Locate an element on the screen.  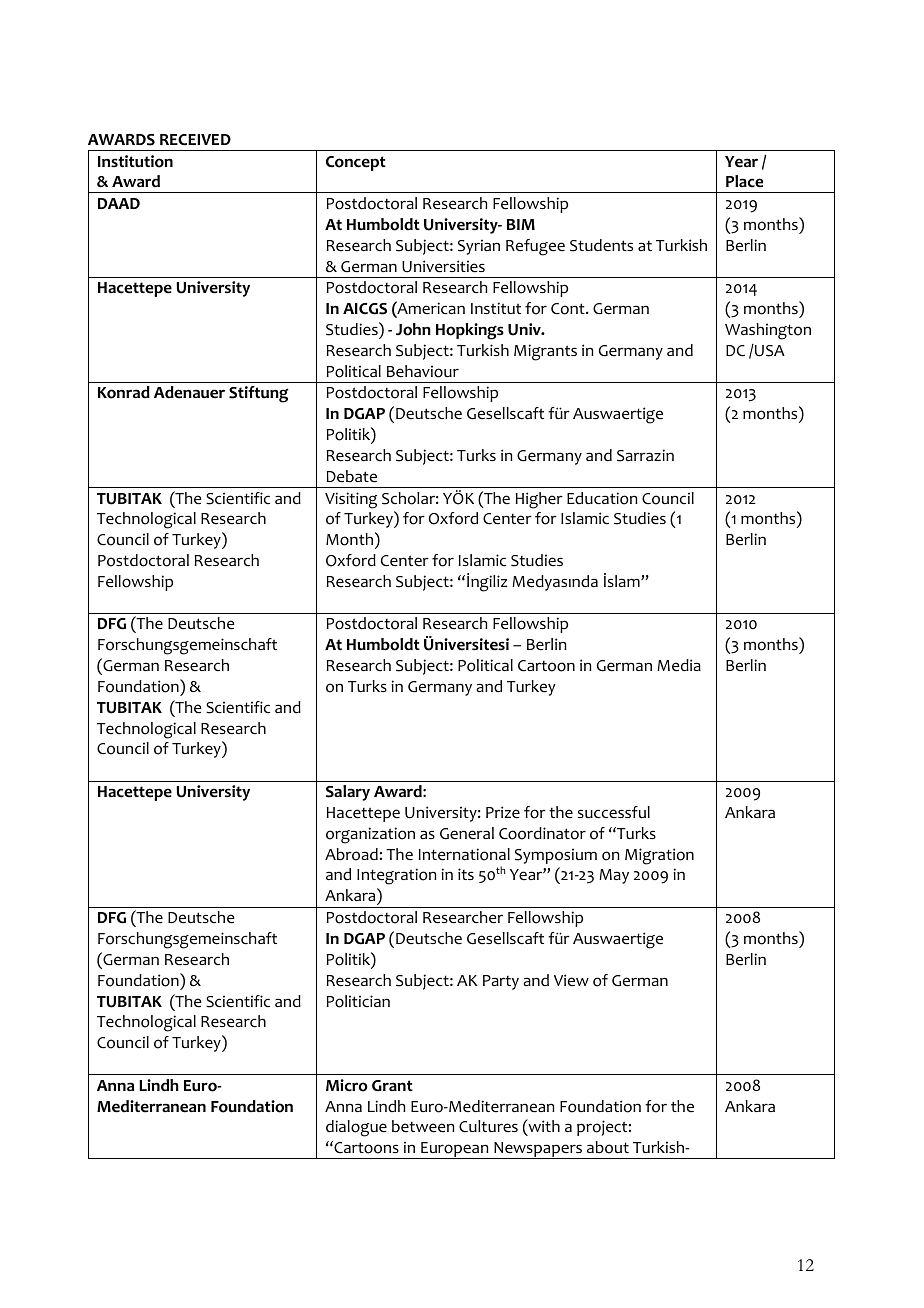
Micro is located at coordinates (347, 1085).
